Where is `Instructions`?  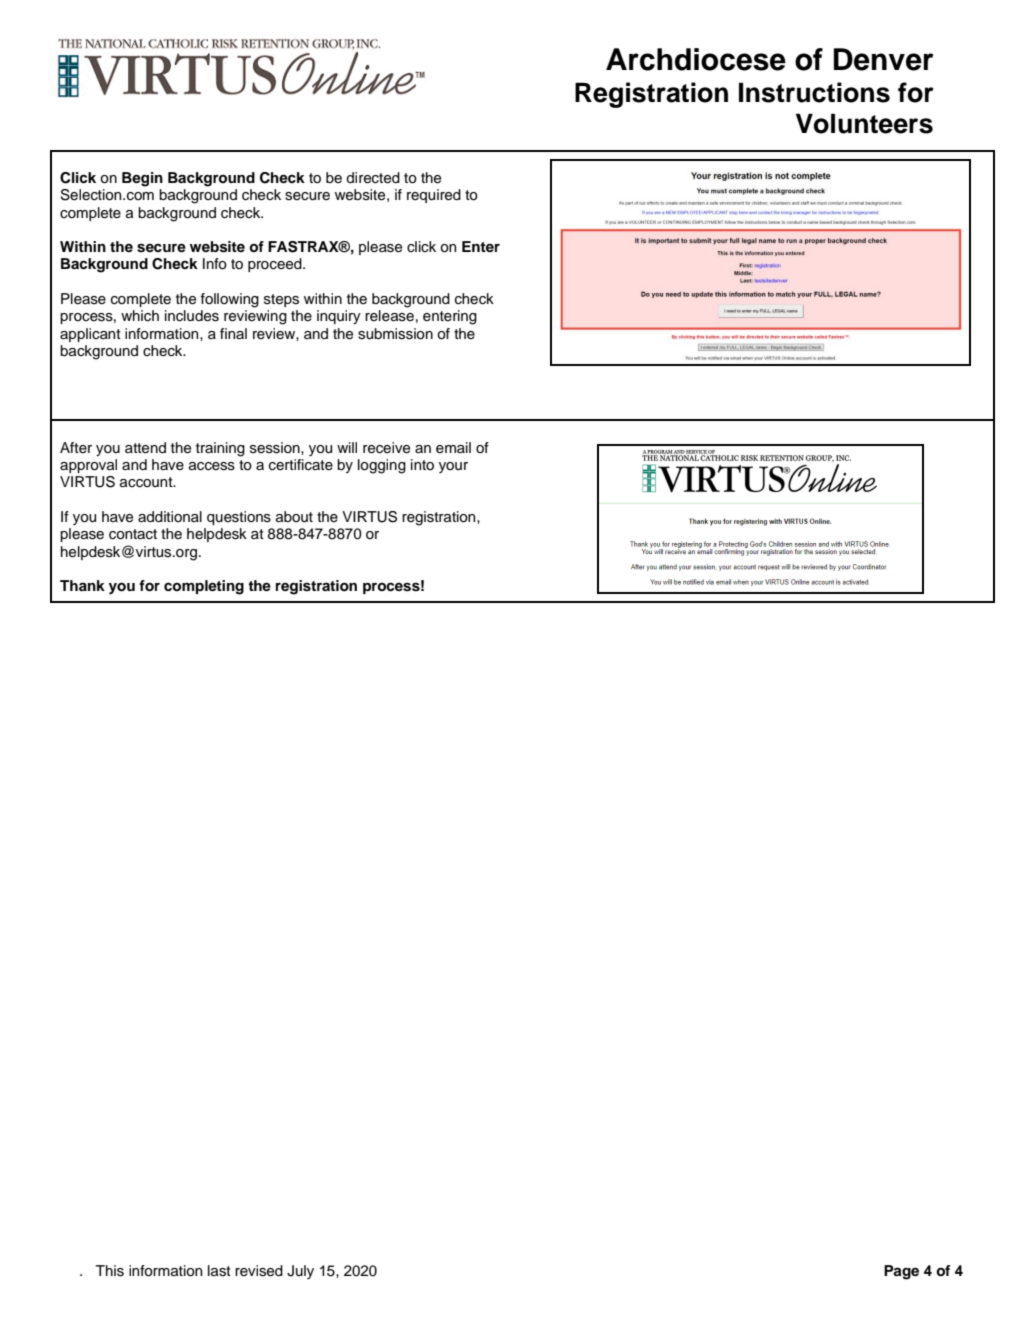 Instructions is located at coordinates (814, 92).
